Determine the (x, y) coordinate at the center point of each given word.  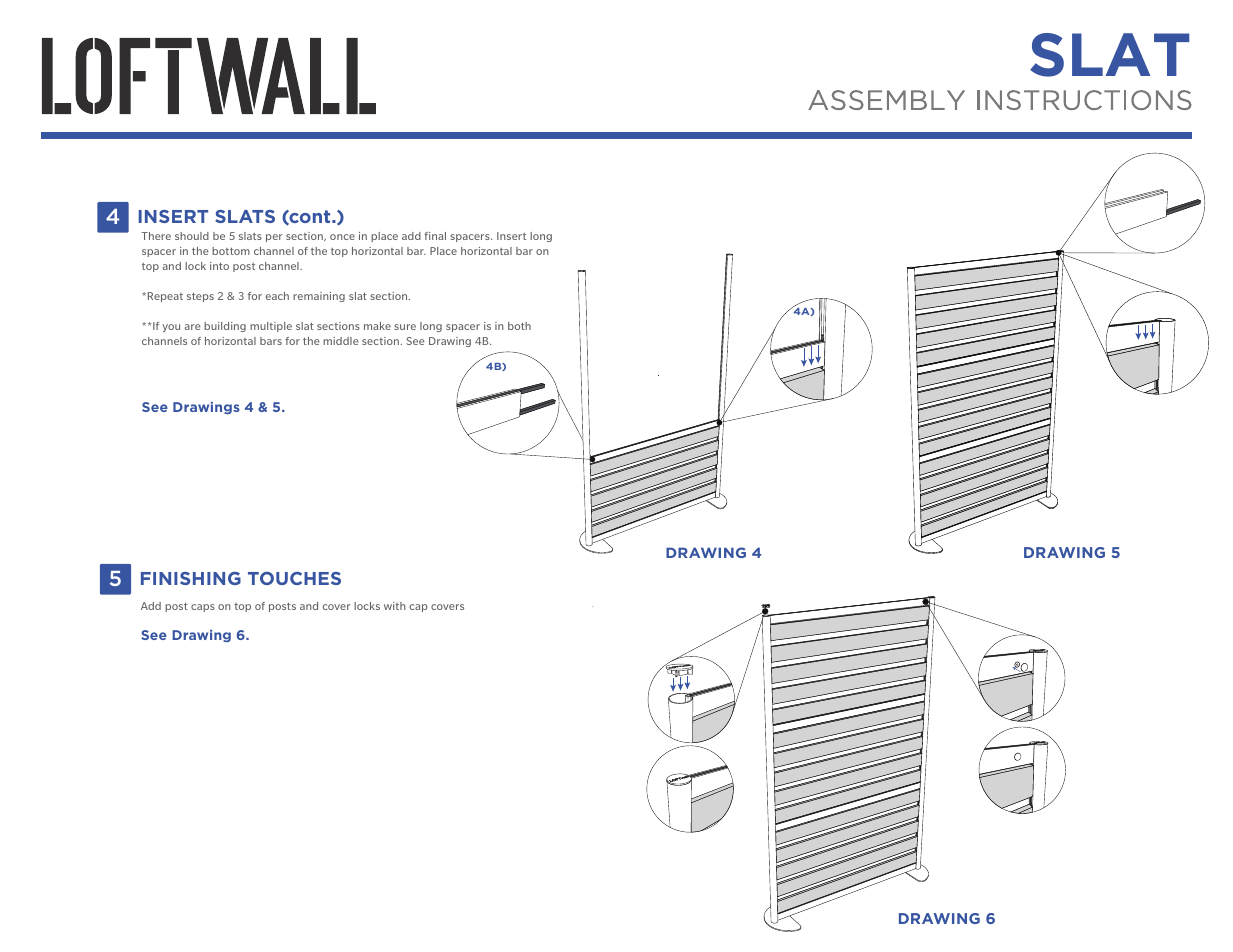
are (193, 327)
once (342, 237)
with (395, 606)
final (435, 236)
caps (203, 608)
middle (341, 341)
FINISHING (191, 578)
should (192, 236)
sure (405, 327)
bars (271, 341)
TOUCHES (294, 578)
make (377, 326)
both (519, 326)
